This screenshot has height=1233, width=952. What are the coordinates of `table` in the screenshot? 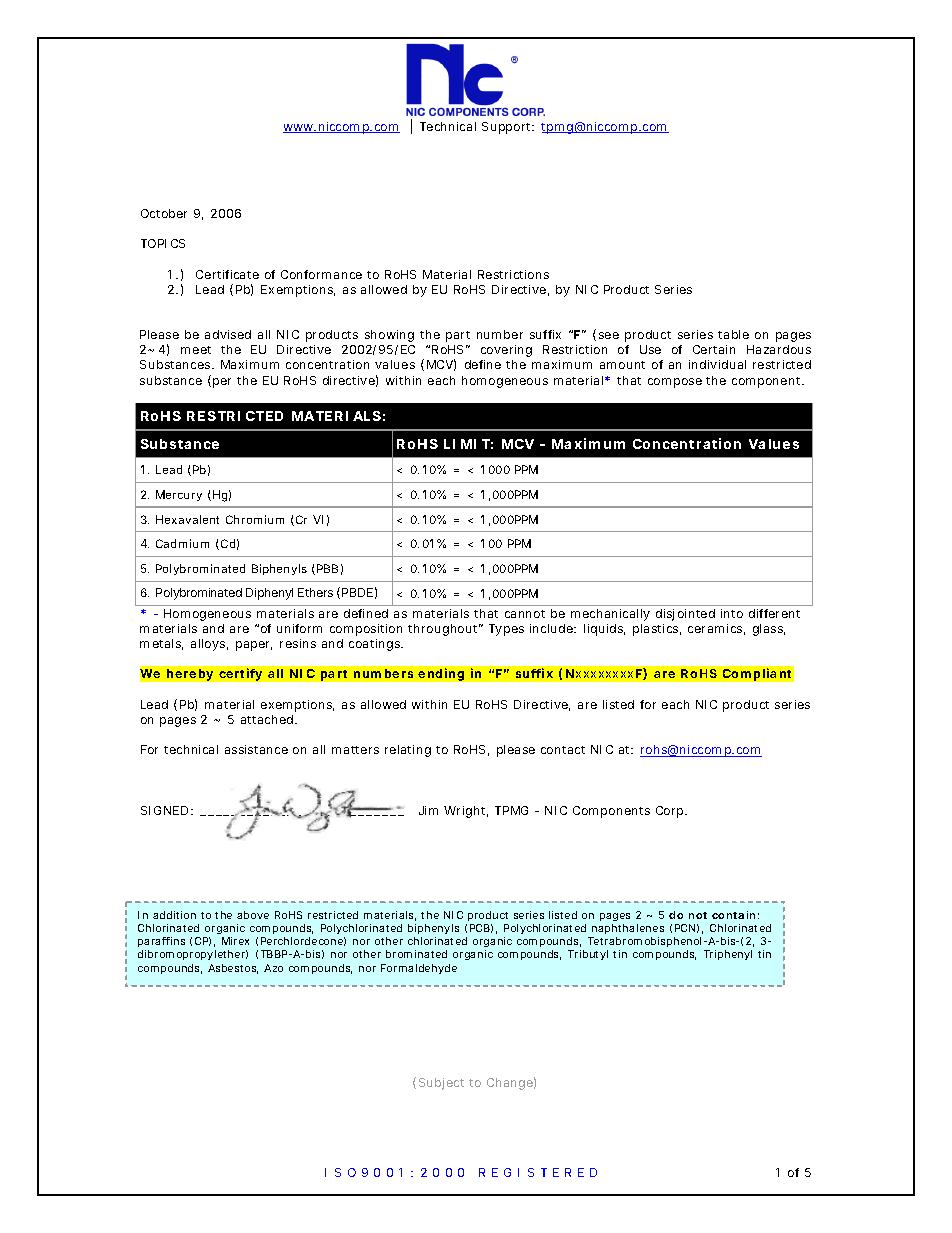 It's located at (733, 334).
